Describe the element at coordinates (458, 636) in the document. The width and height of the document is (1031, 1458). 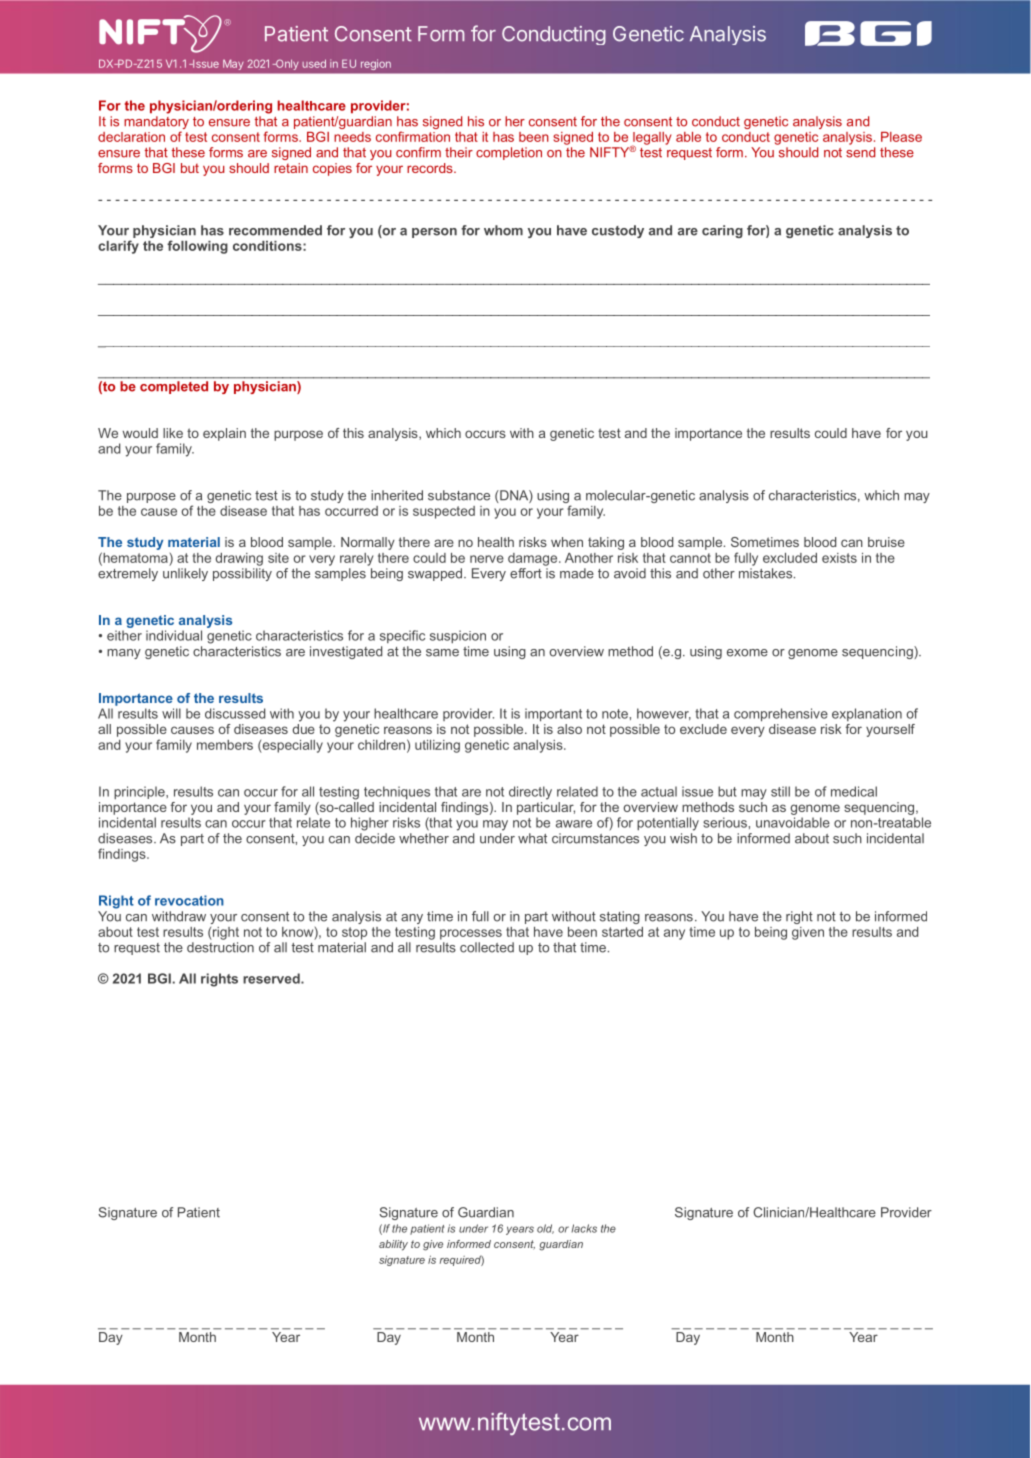
I see `suspicion` at that location.
